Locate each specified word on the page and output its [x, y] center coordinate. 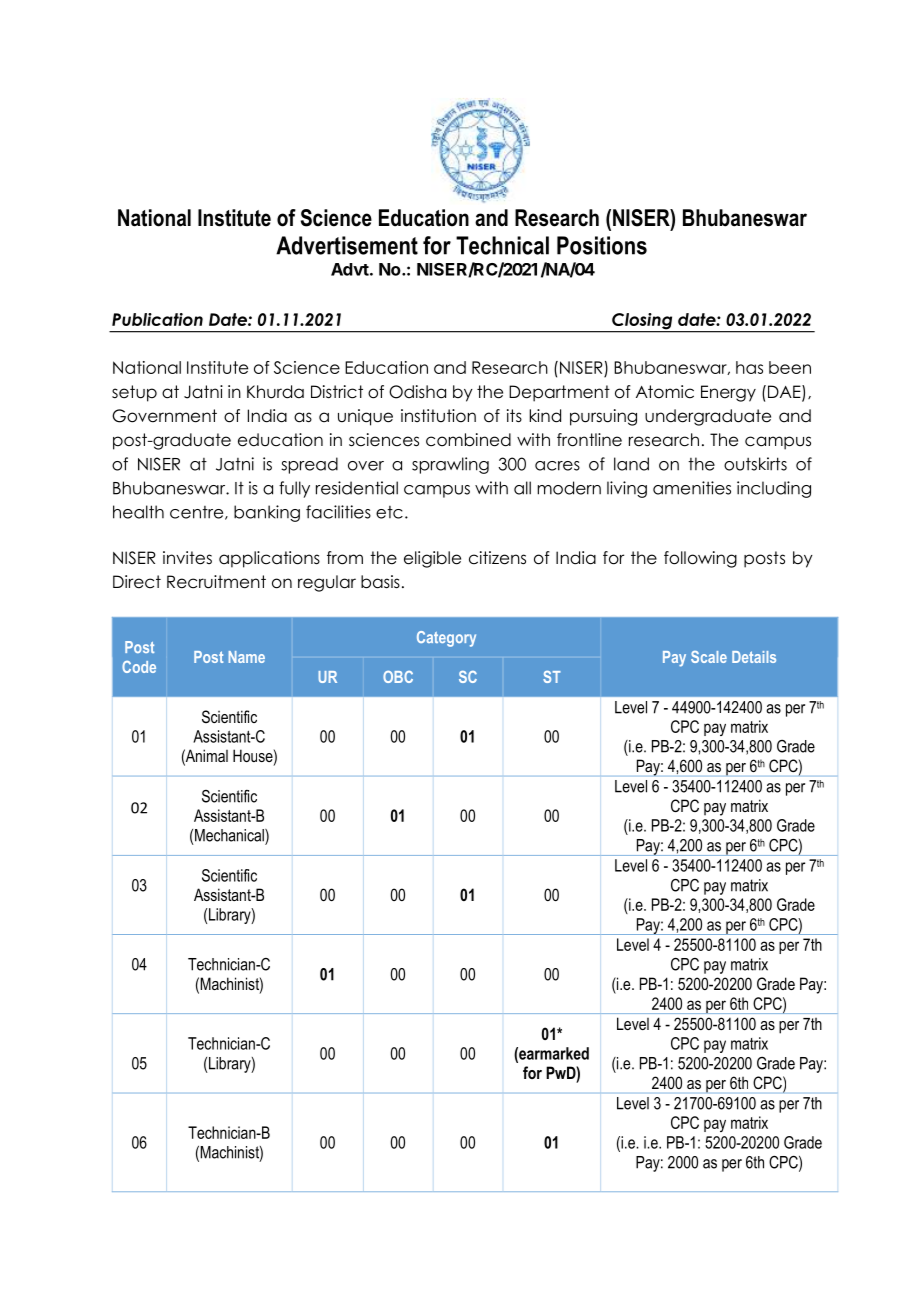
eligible [432, 559]
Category [446, 639]
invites [187, 558]
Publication [157, 319]
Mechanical [230, 835]
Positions [602, 245]
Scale [709, 657]
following [700, 559]
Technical [502, 245]
